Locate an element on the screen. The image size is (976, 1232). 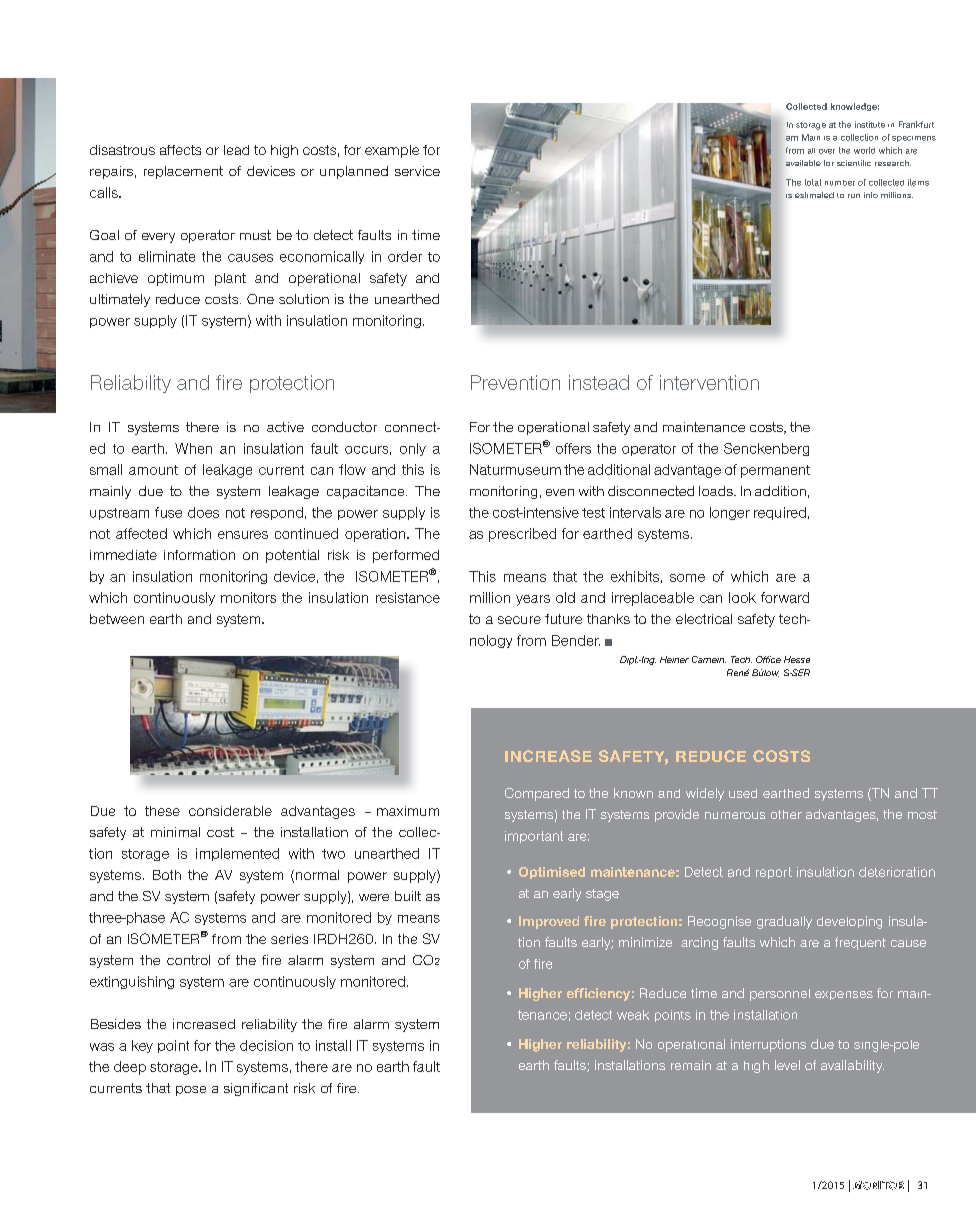
used is located at coordinates (743, 793).
